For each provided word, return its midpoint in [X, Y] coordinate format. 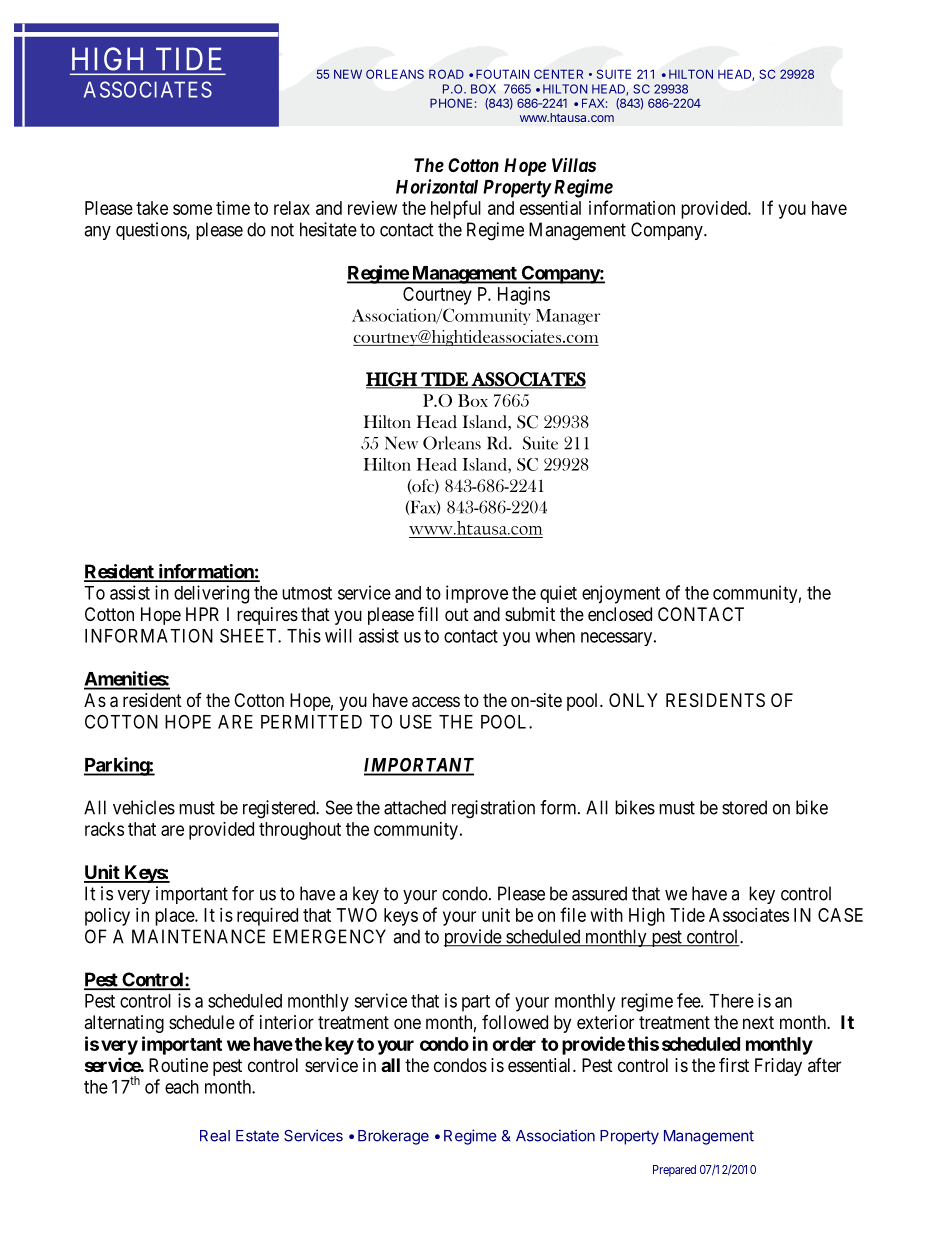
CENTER [558, 74]
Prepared [674, 1171]
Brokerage [393, 1137]
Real [215, 1136]
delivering [211, 594]
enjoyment [621, 594]
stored [744, 807]
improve [477, 594]
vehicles [144, 807]
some [192, 209]
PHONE [451, 103]
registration [493, 809]
